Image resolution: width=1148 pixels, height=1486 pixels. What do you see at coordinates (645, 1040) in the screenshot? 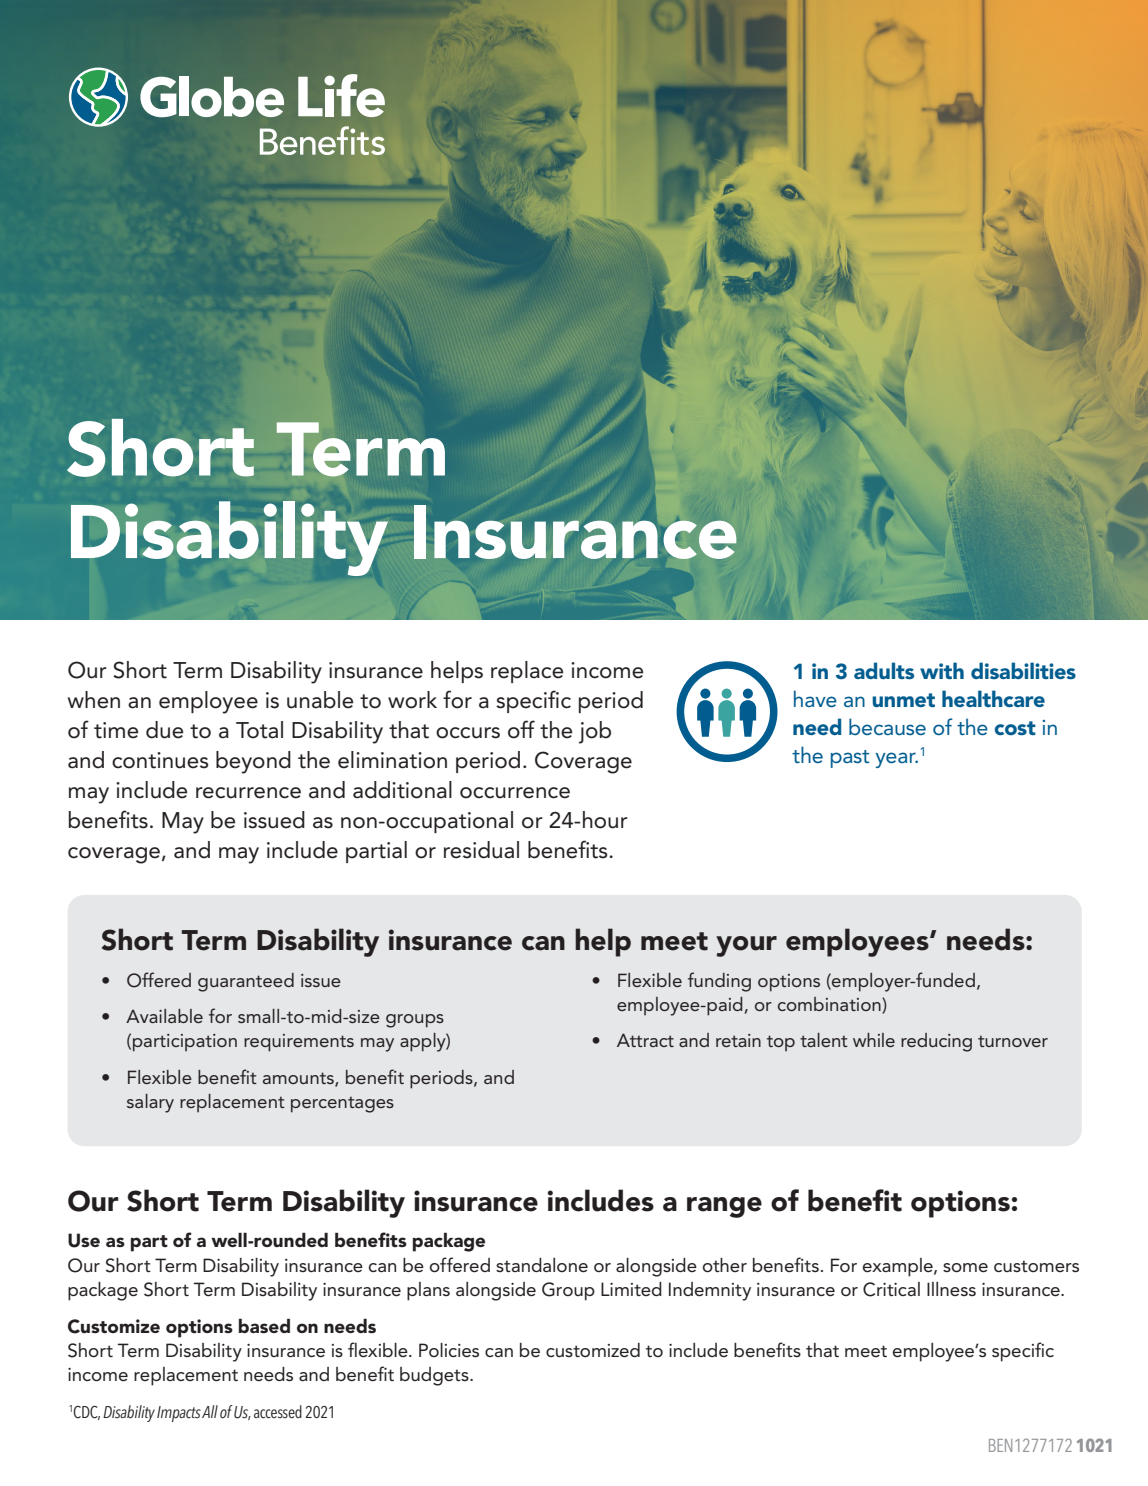
I see `Attract` at bounding box center [645, 1040].
